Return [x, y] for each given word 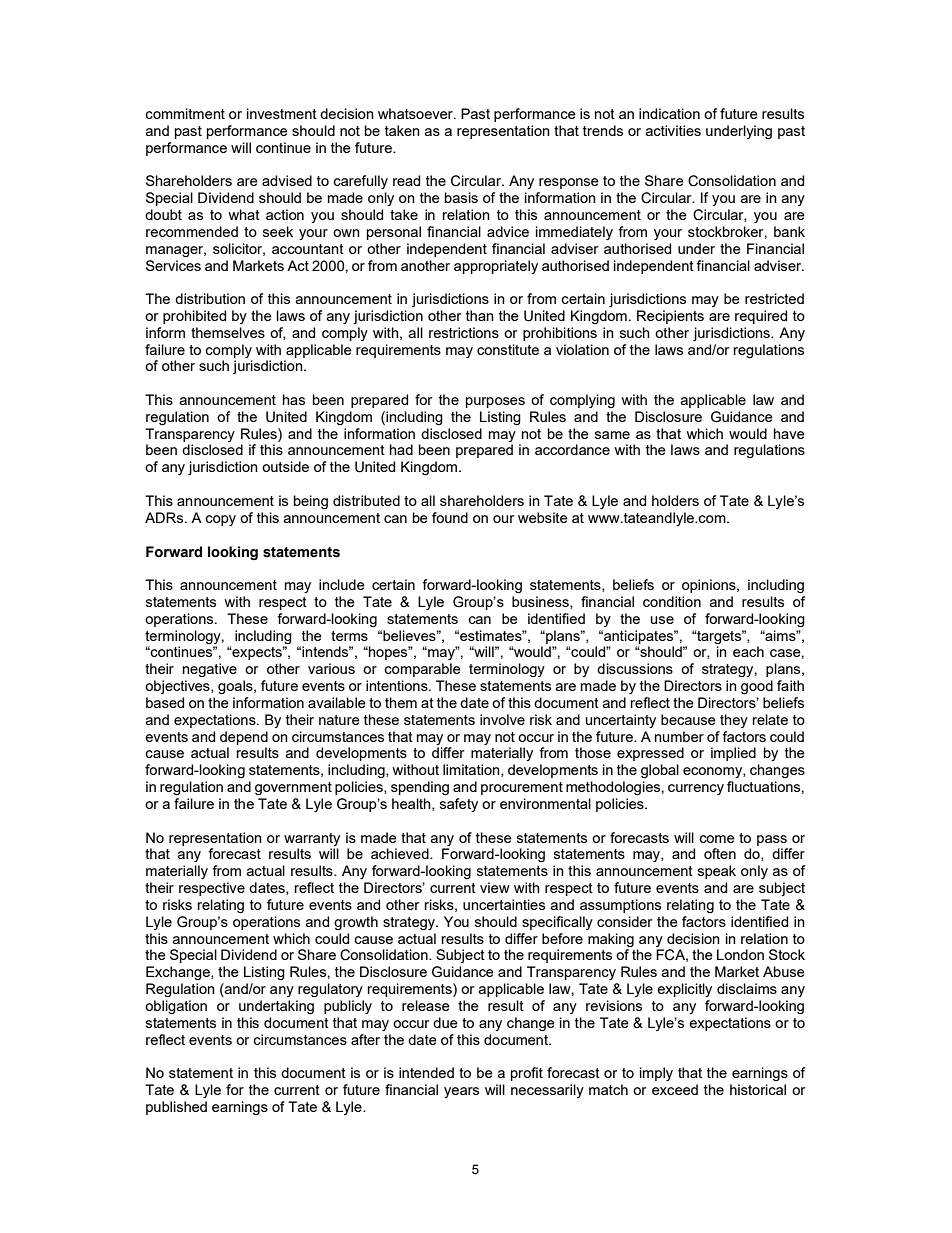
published [176, 1108]
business [541, 602]
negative [210, 670]
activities [673, 130]
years [461, 1092]
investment [282, 113]
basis [461, 197]
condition [672, 601]
